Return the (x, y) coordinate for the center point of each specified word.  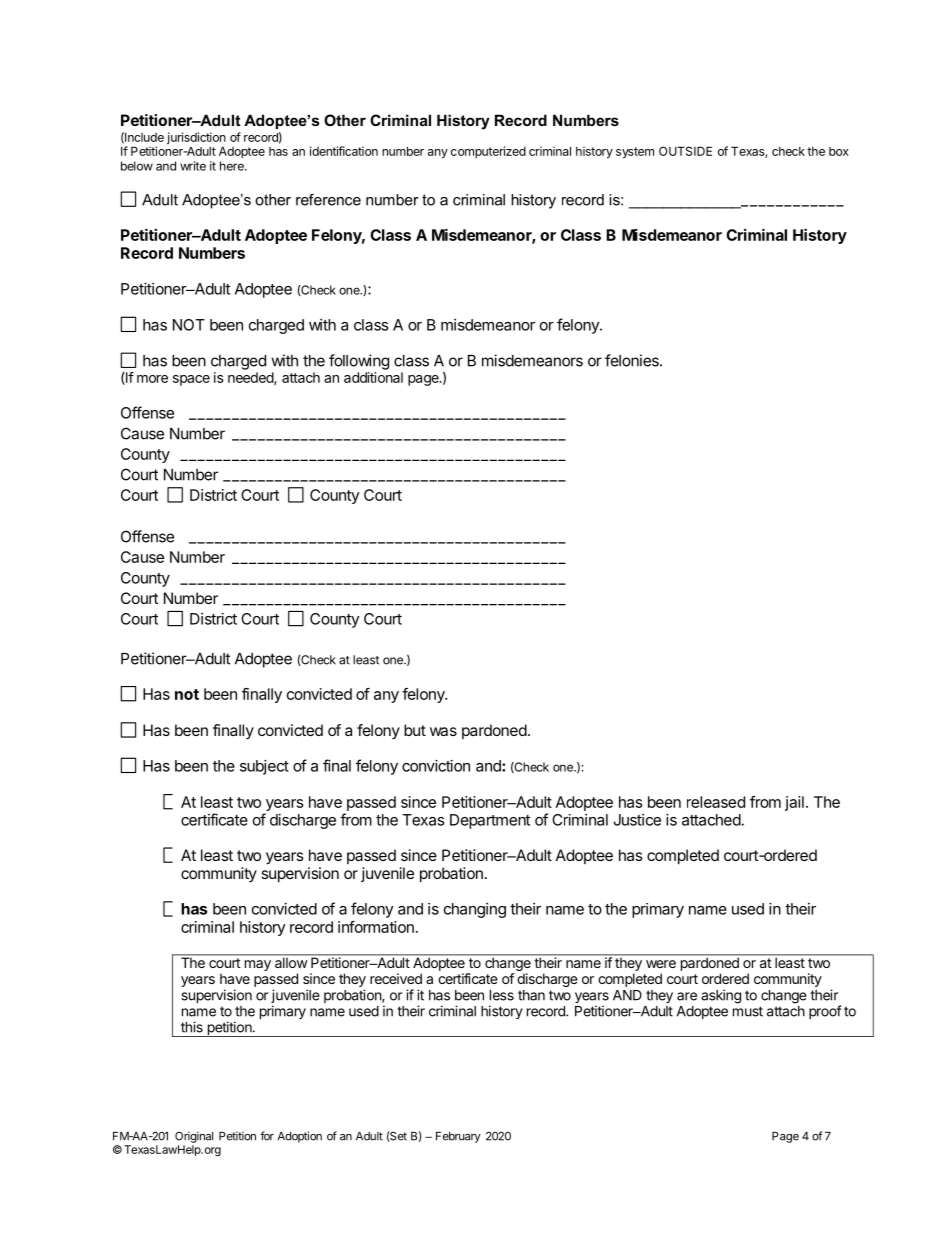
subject (264, 767)
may (258, 965)
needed (251, 378)
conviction (436, 766)
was (443, 731)
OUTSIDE (685, 151)
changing (475, 910)
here (233, 166)
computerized (488, 152)
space (191, 380)
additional (373, 377)
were (661, 964)
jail (794, 803)
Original (194, 1137)
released (716, 802)
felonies (633, 360)
